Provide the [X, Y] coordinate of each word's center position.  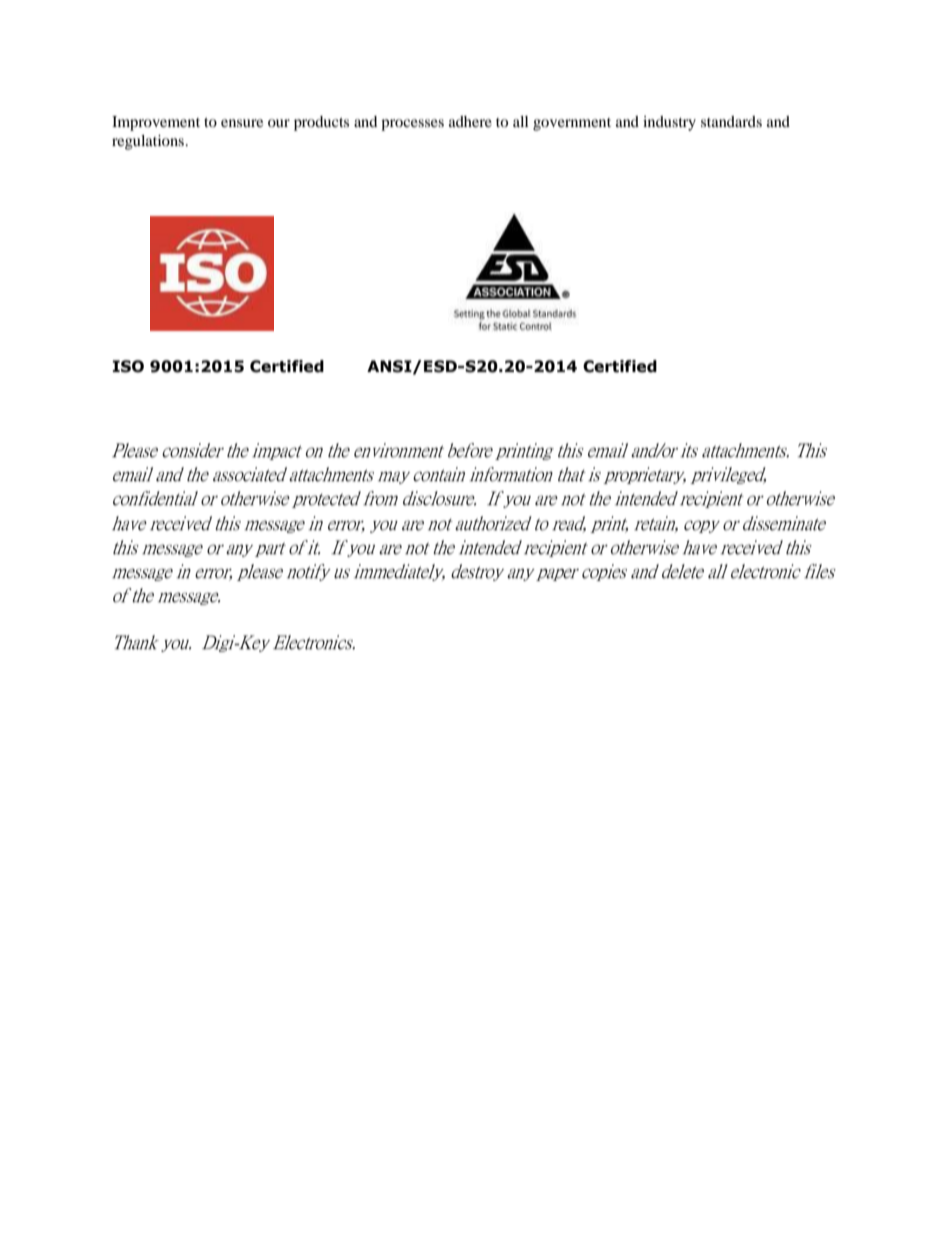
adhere [470, 121]
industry [669, 123]
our [279, 123]
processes [412, 125]
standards [731, 121]
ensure [242, 123]
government [572, 124]
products [321, 123]
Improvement [156, 123]
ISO [128, 366]
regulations [149, 142]
